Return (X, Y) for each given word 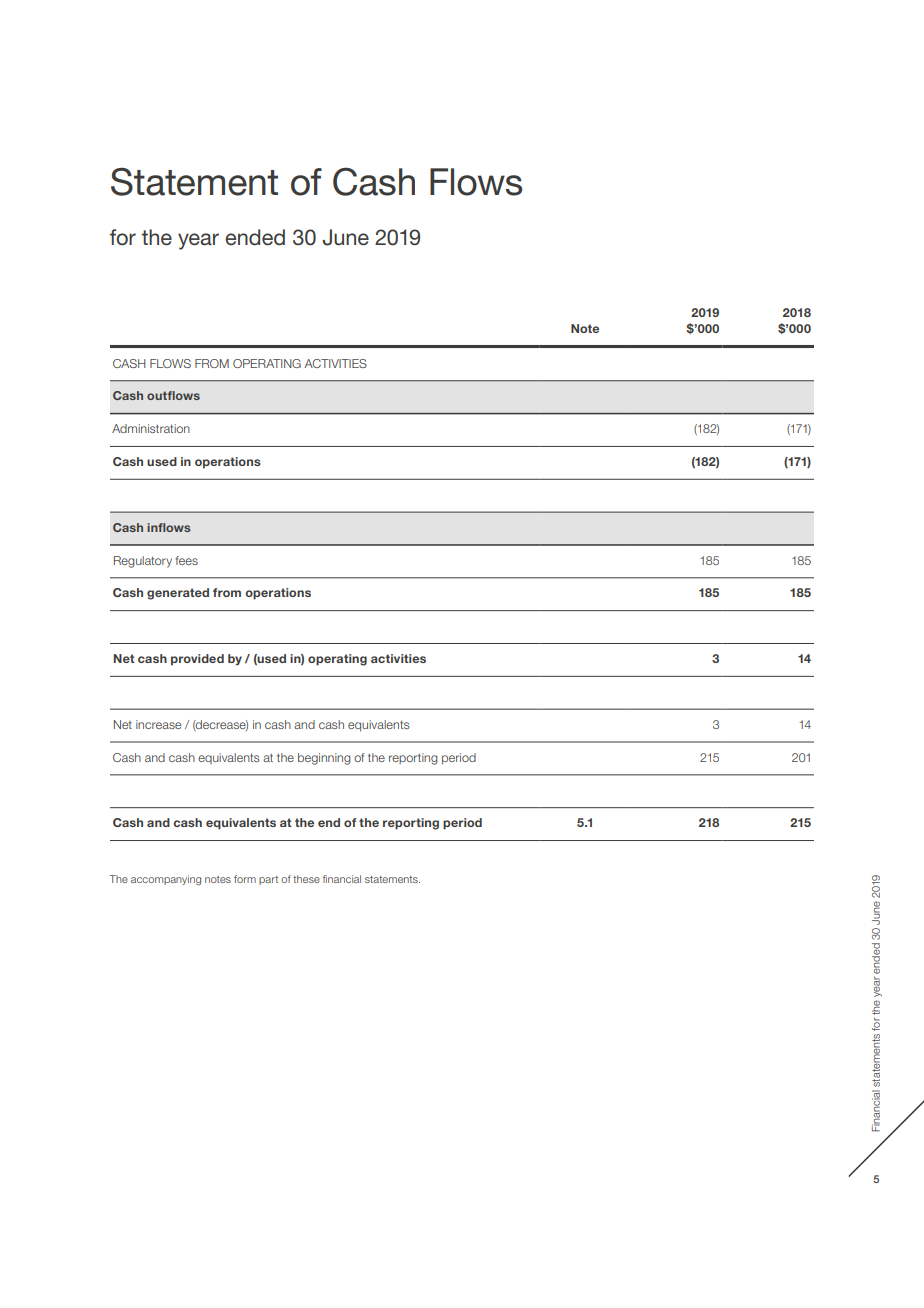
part (268, 880)
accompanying (166, 880)
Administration (151, 428)
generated (178, 594)
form (245, 879)
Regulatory (143, 562)
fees (186, 560)
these (306, 879)
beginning (324, 759)
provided (197, 660)
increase (158, 724)
